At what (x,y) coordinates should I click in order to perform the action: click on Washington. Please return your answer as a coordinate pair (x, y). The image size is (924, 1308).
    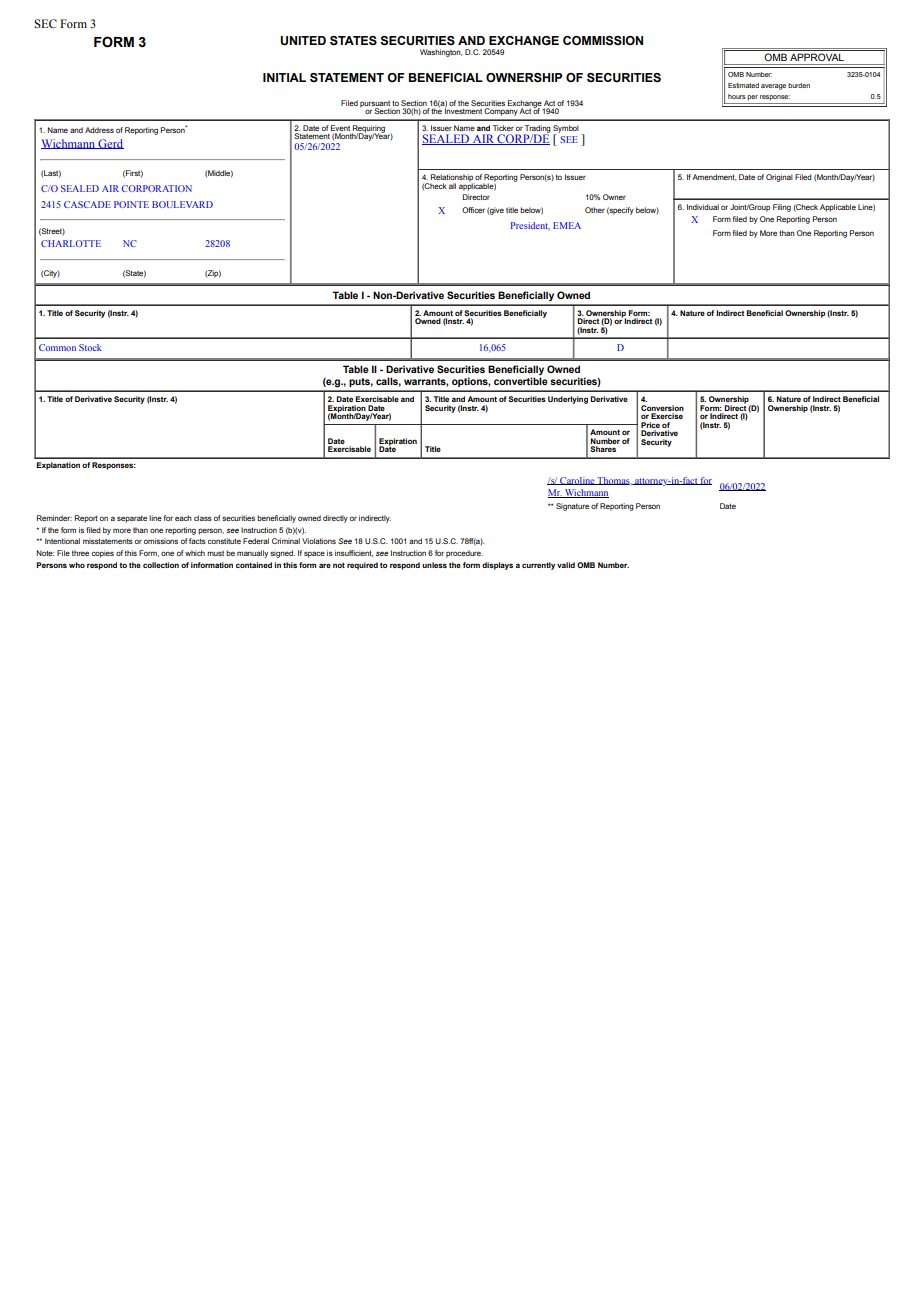
    Looking at the image, I should click on (441, 53).
